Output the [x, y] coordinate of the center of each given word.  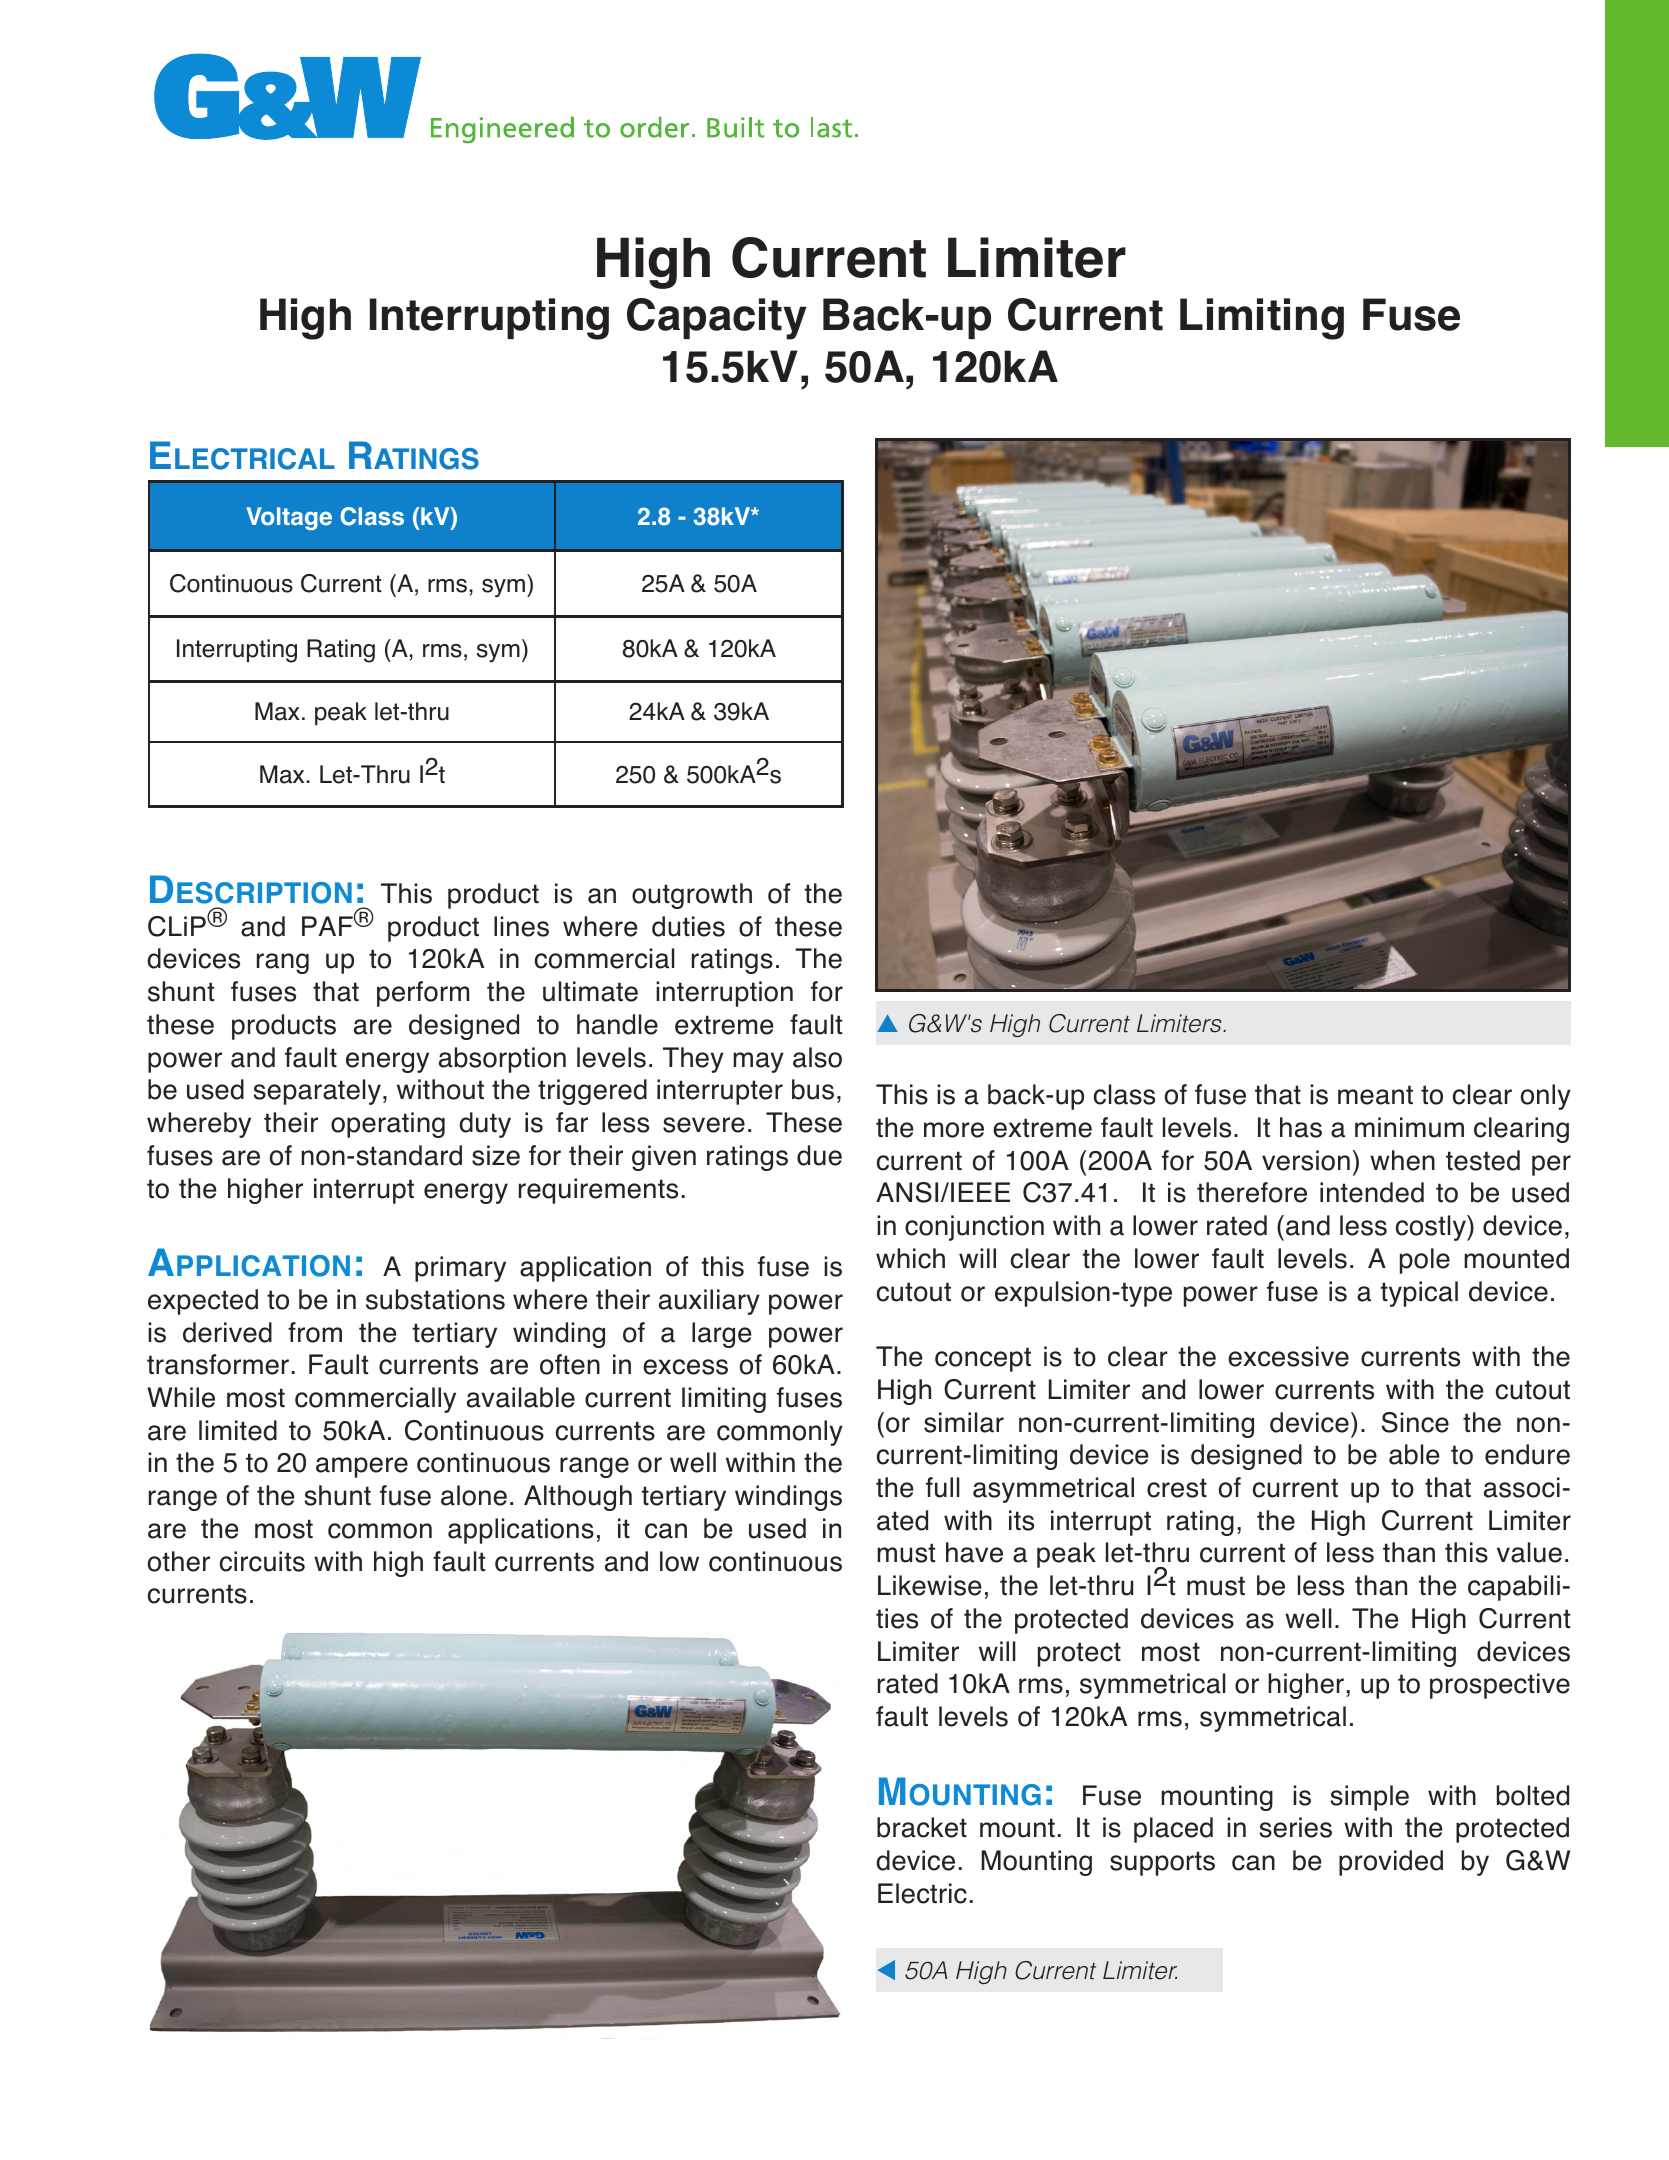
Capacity [717, 319]
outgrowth [692, 896]
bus [813, 1089]
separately [317, 1092]
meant [1375, 1095]
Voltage [289, 518]
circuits [262, 1561]
